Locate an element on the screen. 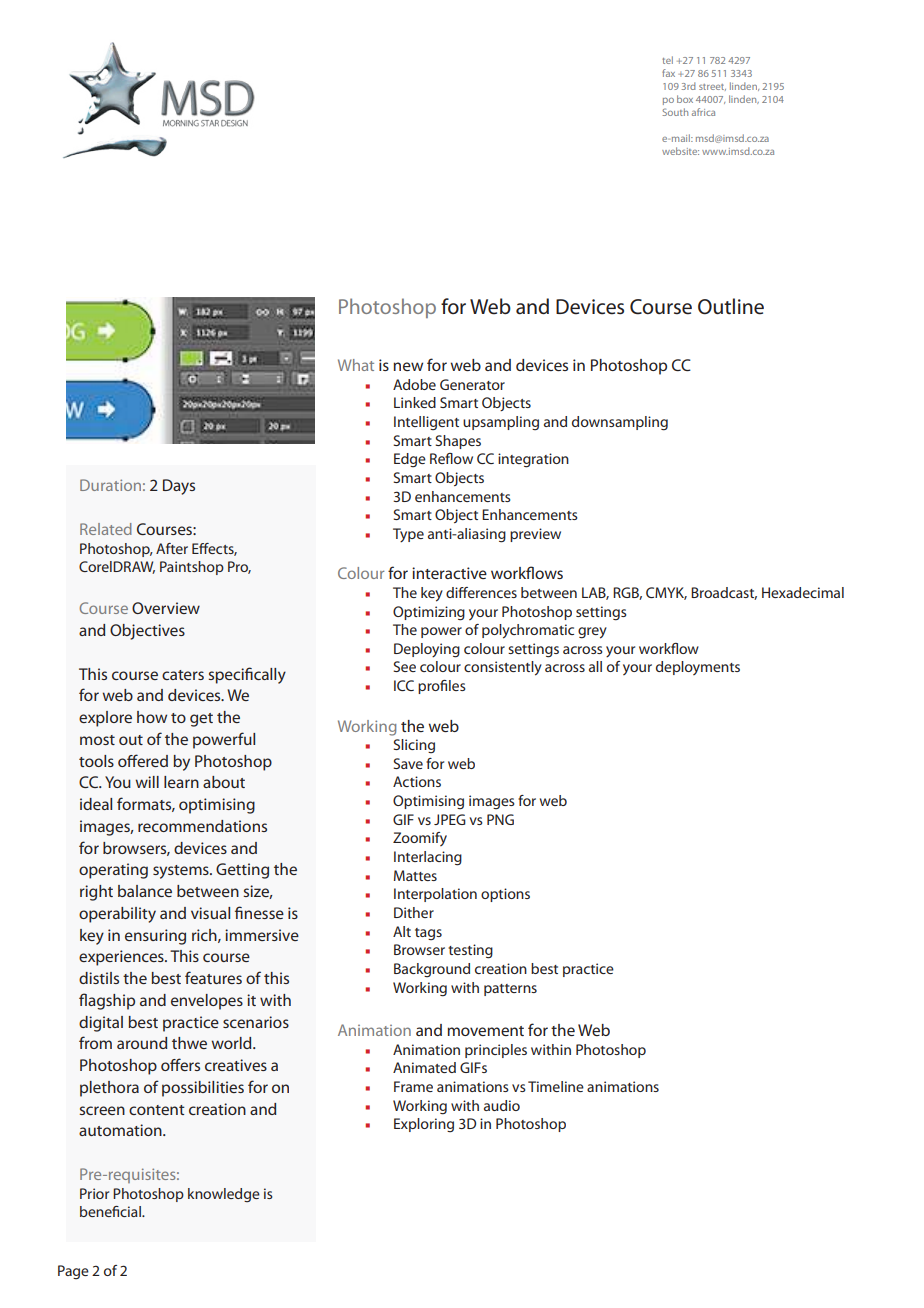 The height and width of the screenshot is (1308, 924). What is located at coordinates (356, 365).
